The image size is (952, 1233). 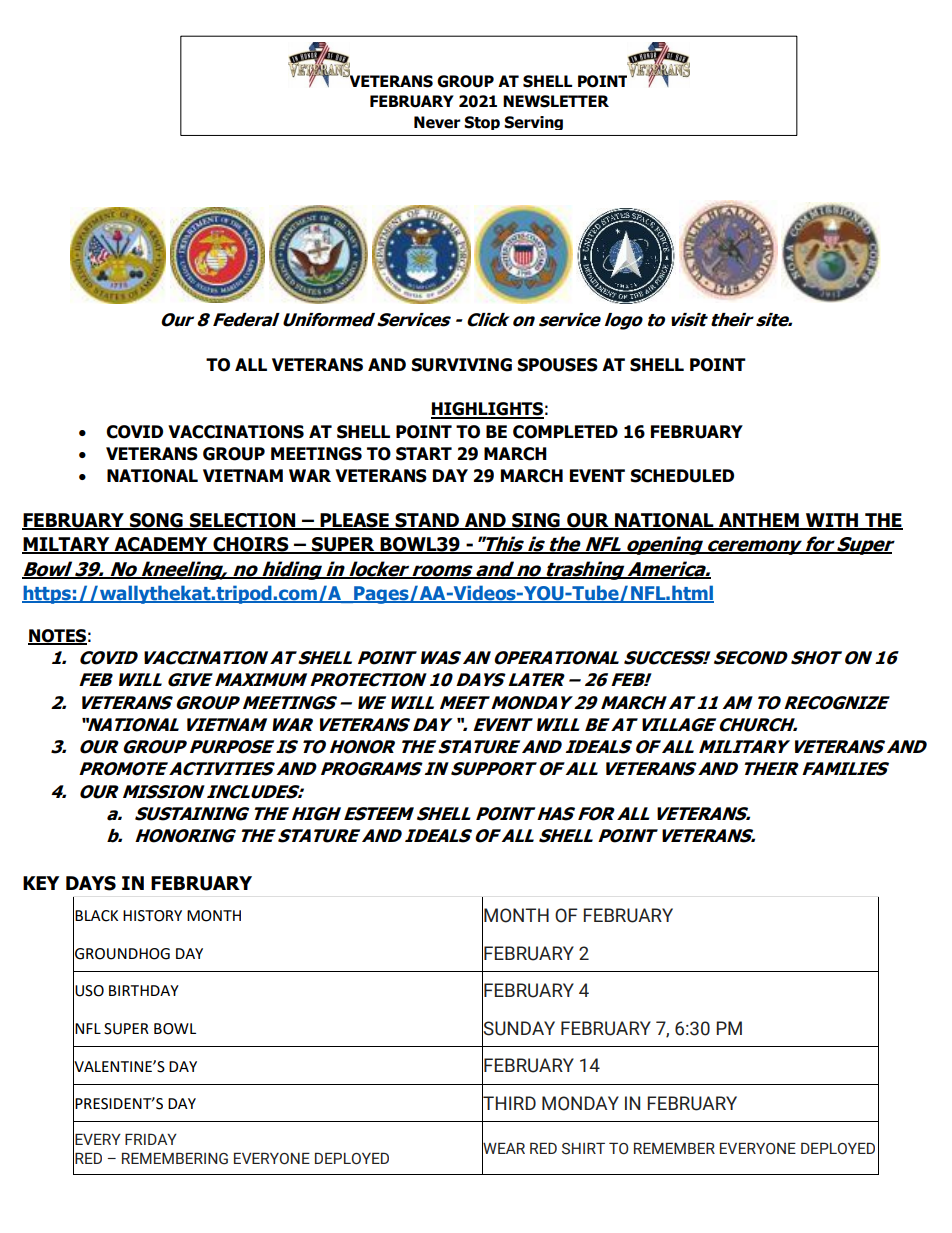 I want to click on ANTHEM, so click(x=759, y=521).
